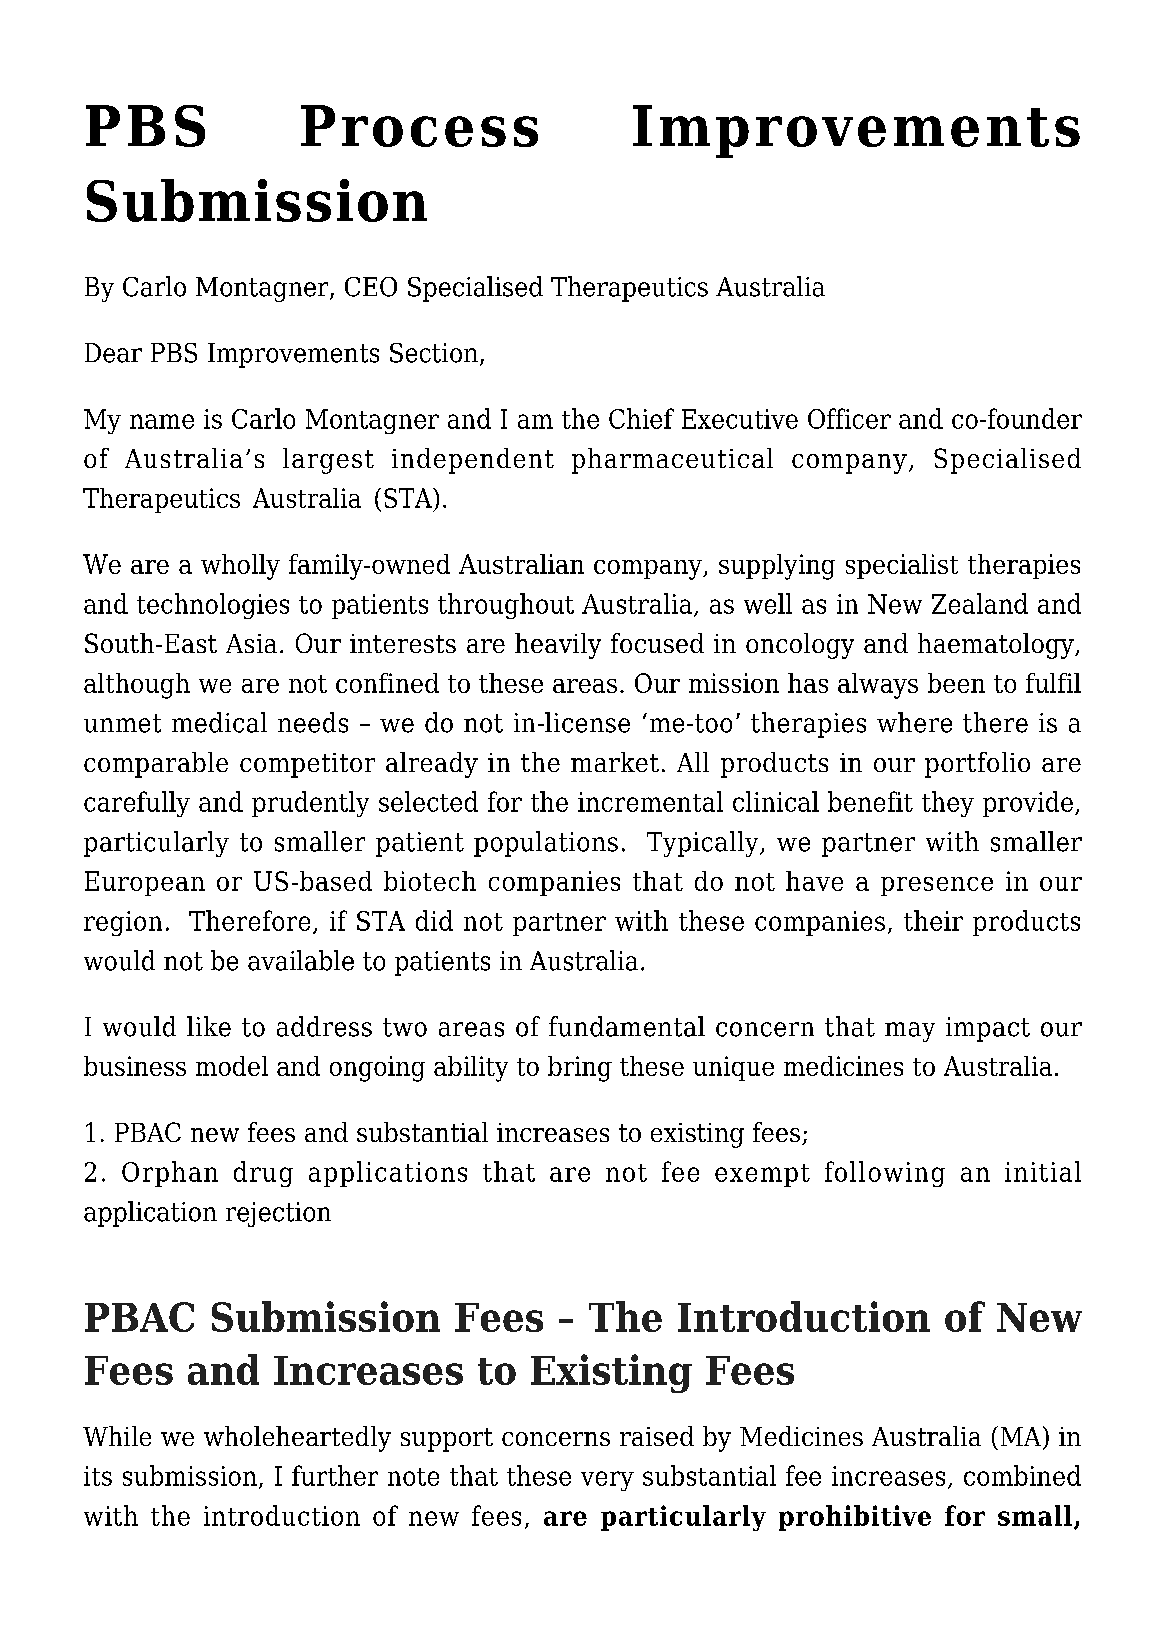 The height and width of the screenshot is (1648, 1165). I want to click on wholly, so click(240, 567).
